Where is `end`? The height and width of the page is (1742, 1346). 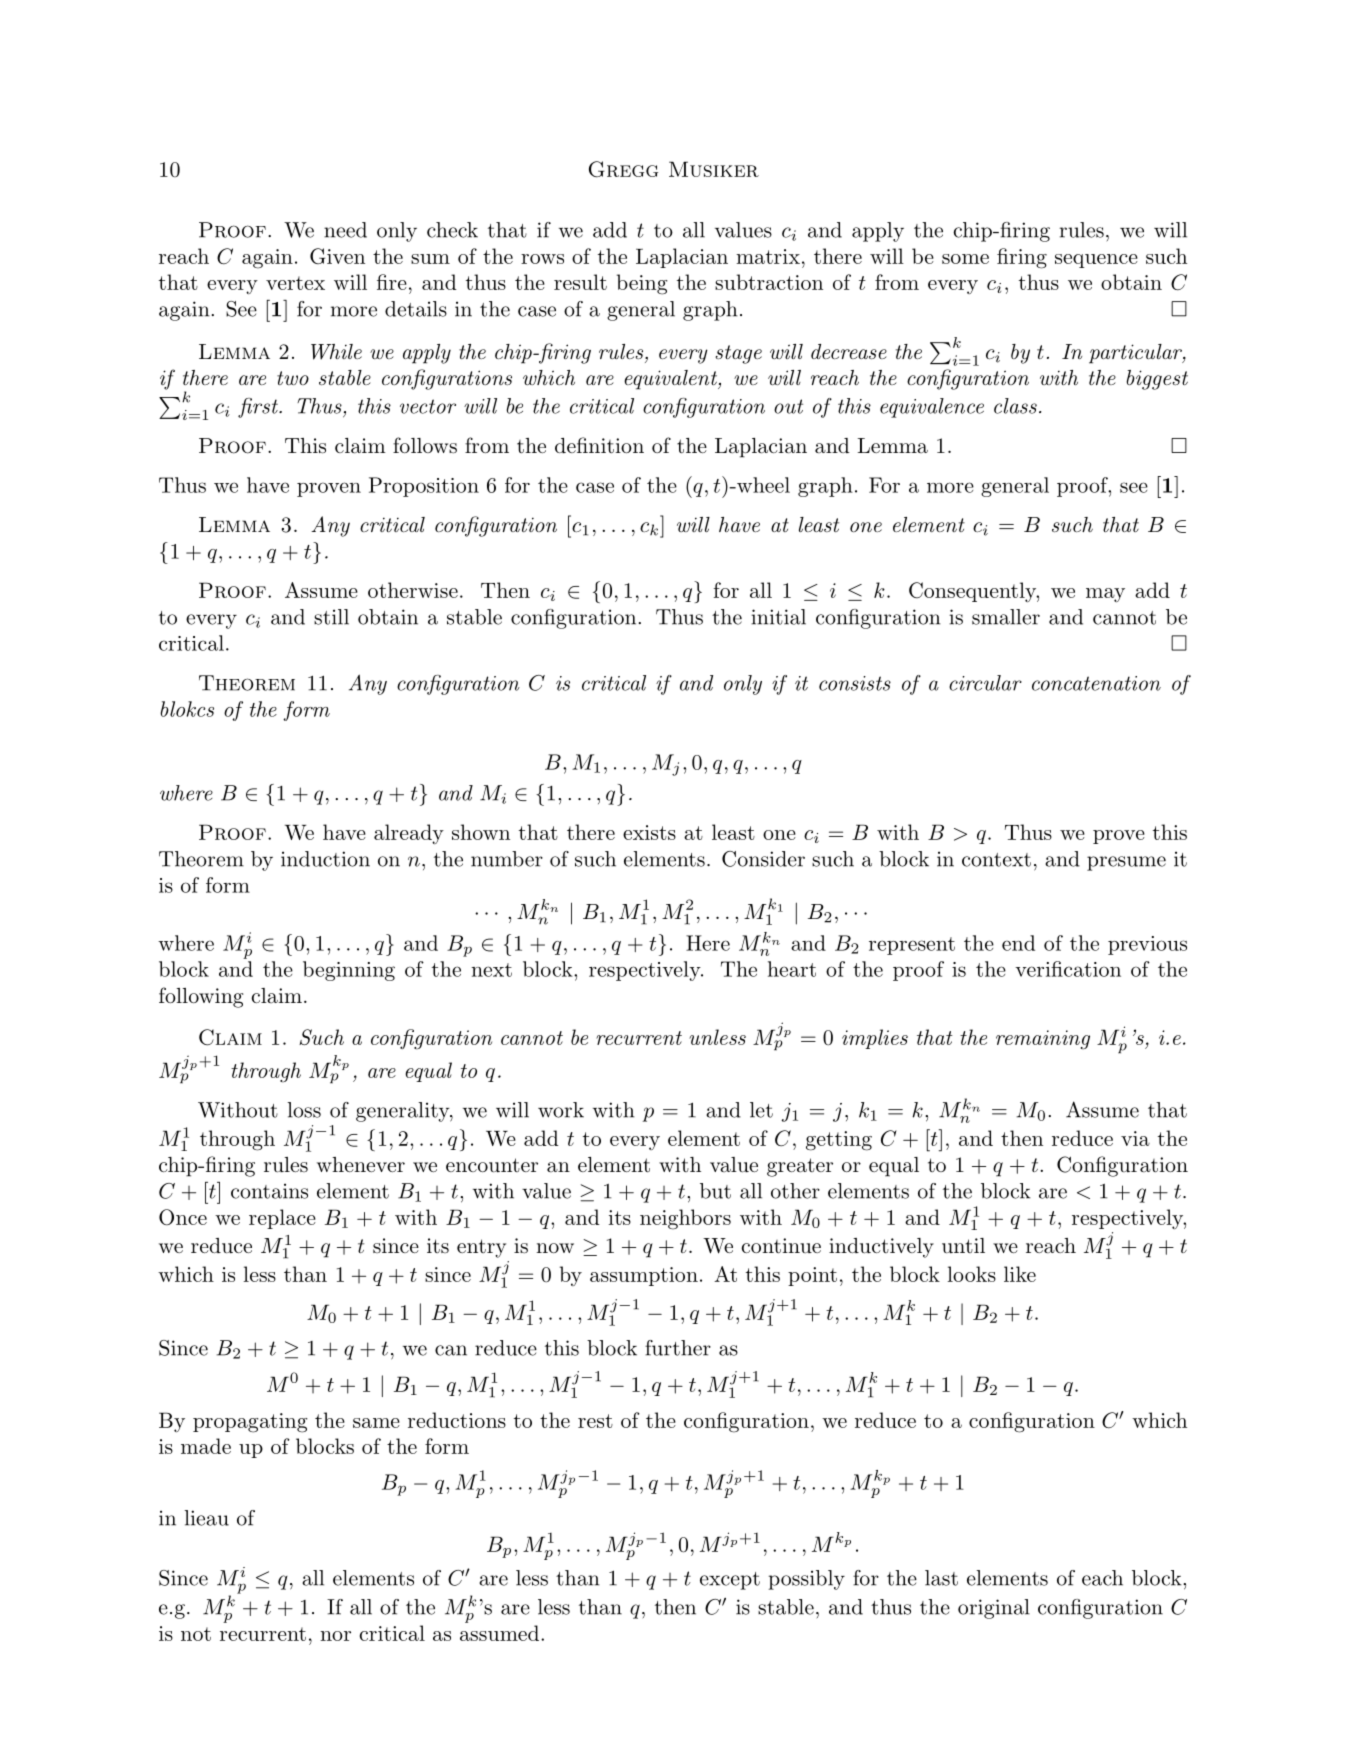
end is located at coordinates (1018, 943).
